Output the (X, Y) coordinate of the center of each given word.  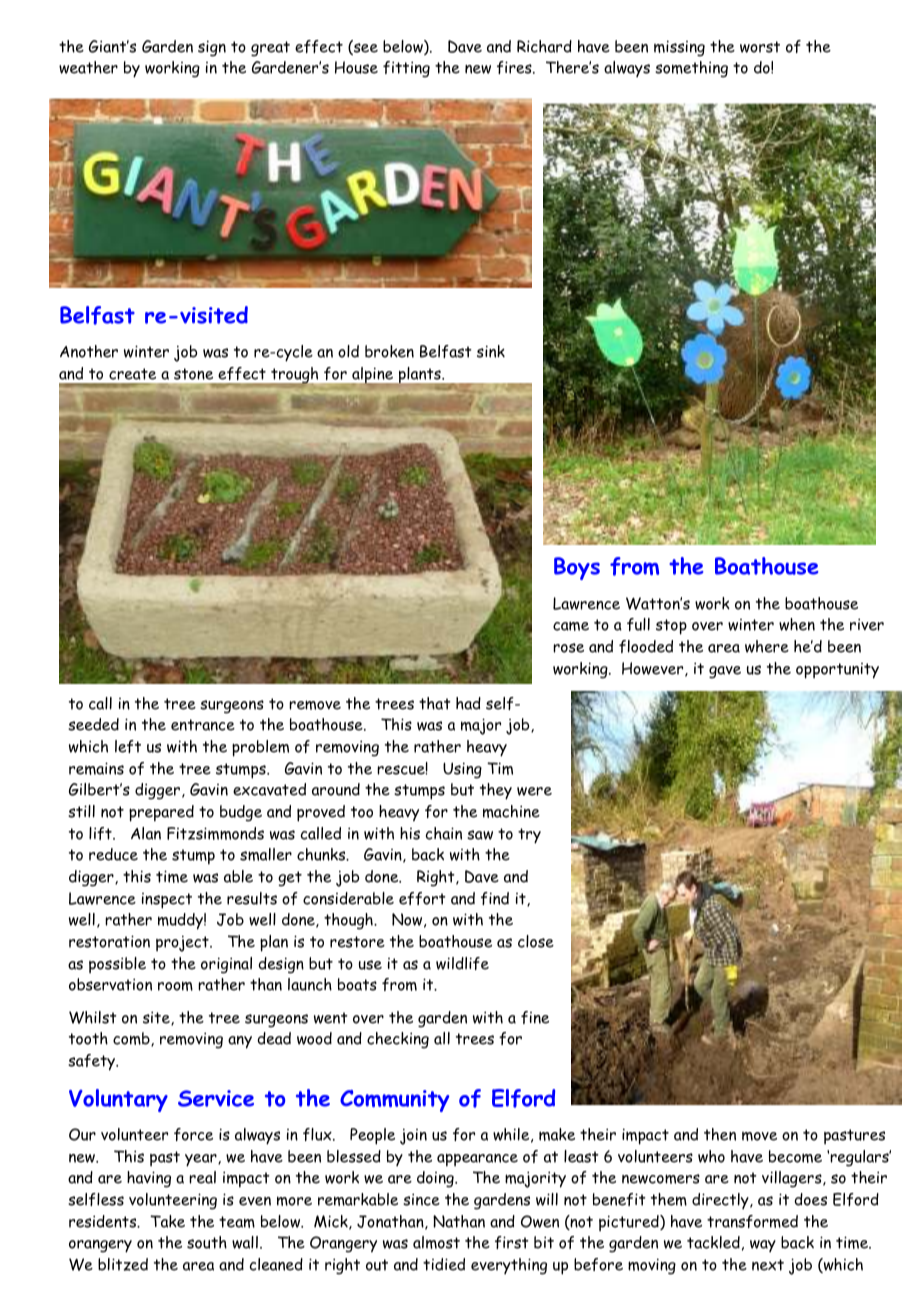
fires (515, 67)
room (175, 986)
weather (88, 67)
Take (167, 1221)
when (797, 624)
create (132, 374)
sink (491, 351)
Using (462, 770)
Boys (577, 568)
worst (760, 47)
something (691, 69)
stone (193, 374)
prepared (161, 813)
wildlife (462, 963)
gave (725, 672)
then (720, 1134)
